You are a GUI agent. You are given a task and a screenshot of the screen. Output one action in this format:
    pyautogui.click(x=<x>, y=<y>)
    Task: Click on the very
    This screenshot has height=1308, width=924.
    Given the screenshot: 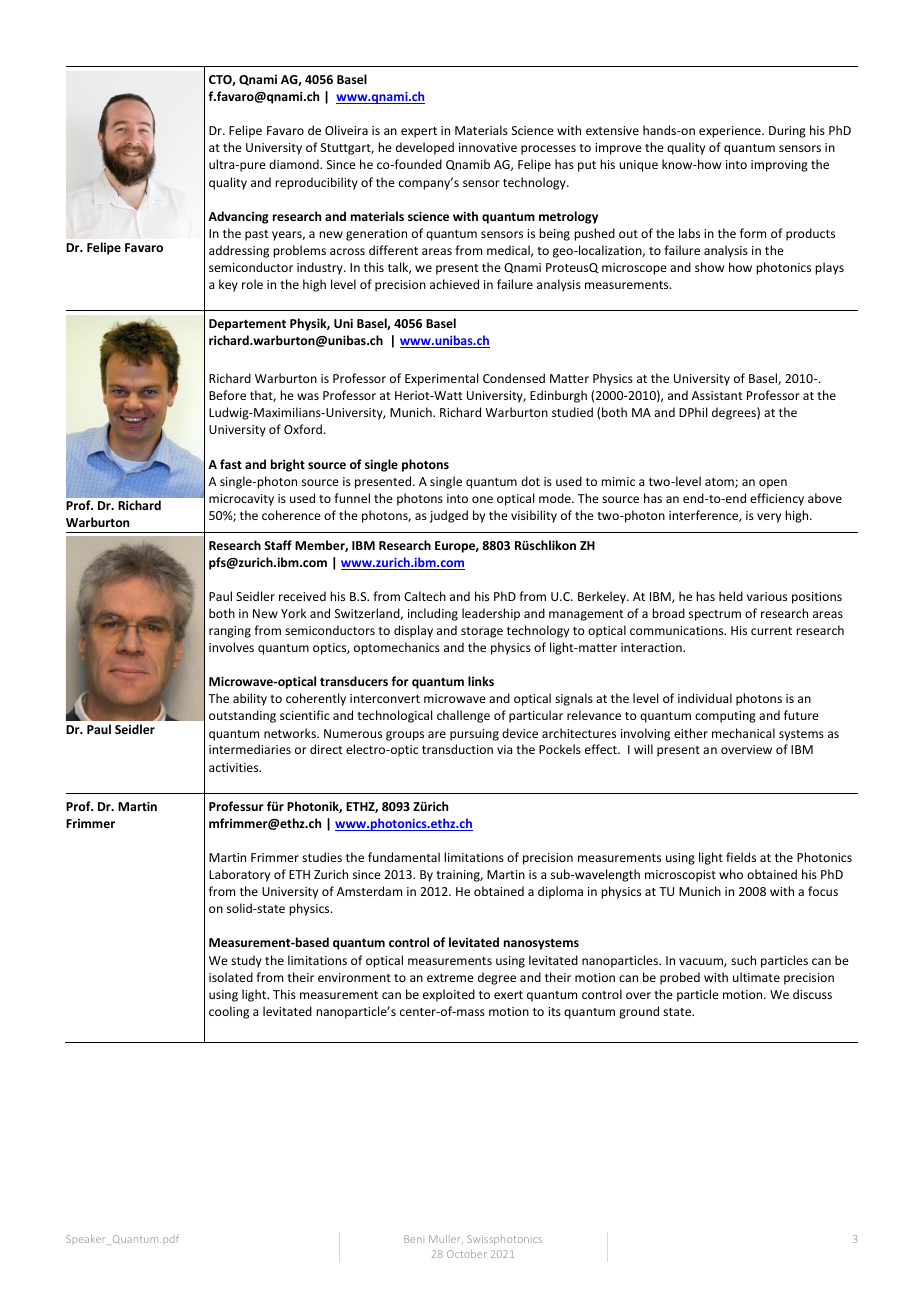 What is the action you would take?
    pyautogui.click(x=769, y=518)
